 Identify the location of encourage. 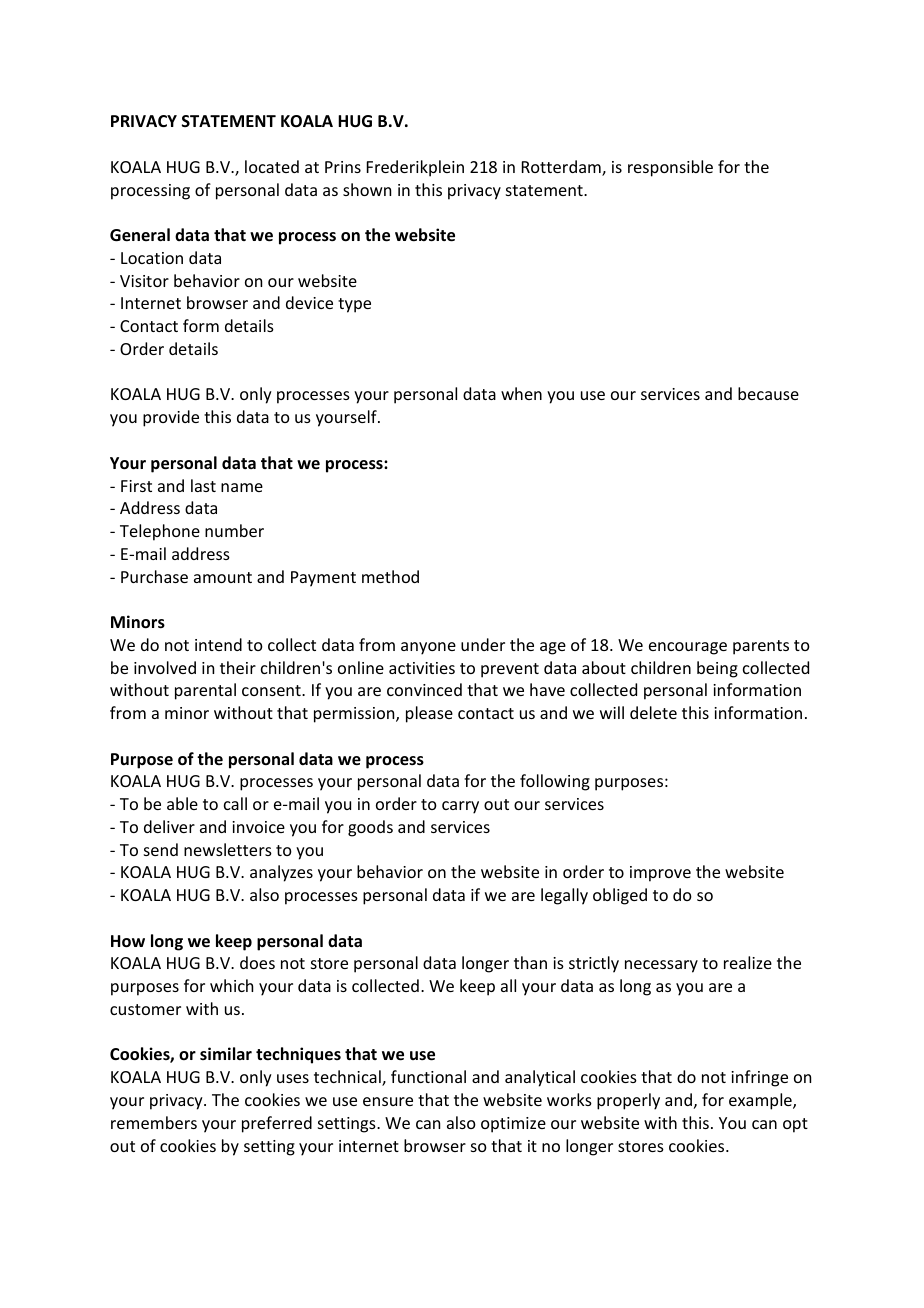
(688, 648).
